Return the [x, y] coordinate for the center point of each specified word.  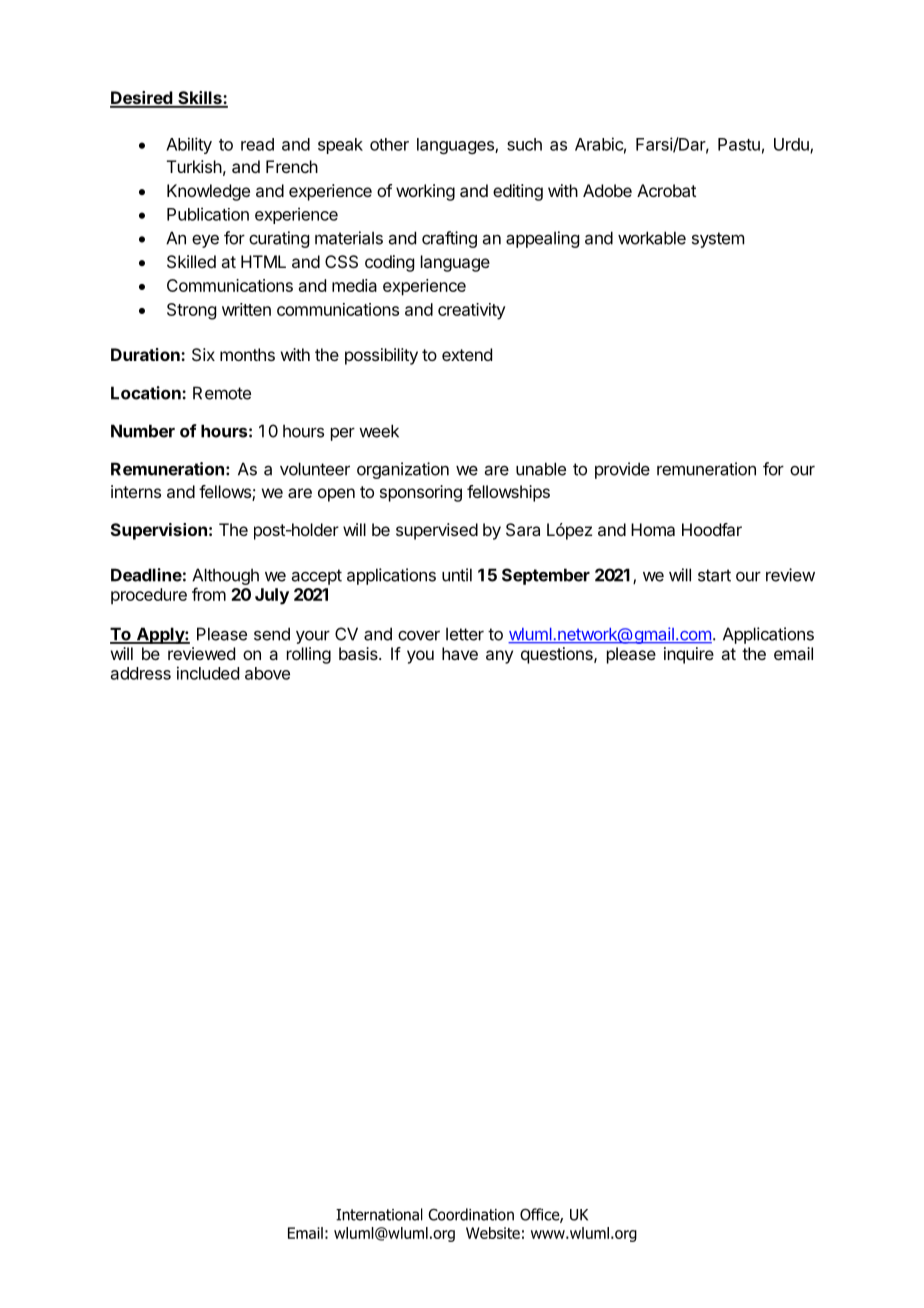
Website [493, 1233]
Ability [189, 145]
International [379, 1214]
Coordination [471, 1214]
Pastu [739, 144]
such [524, 144]
